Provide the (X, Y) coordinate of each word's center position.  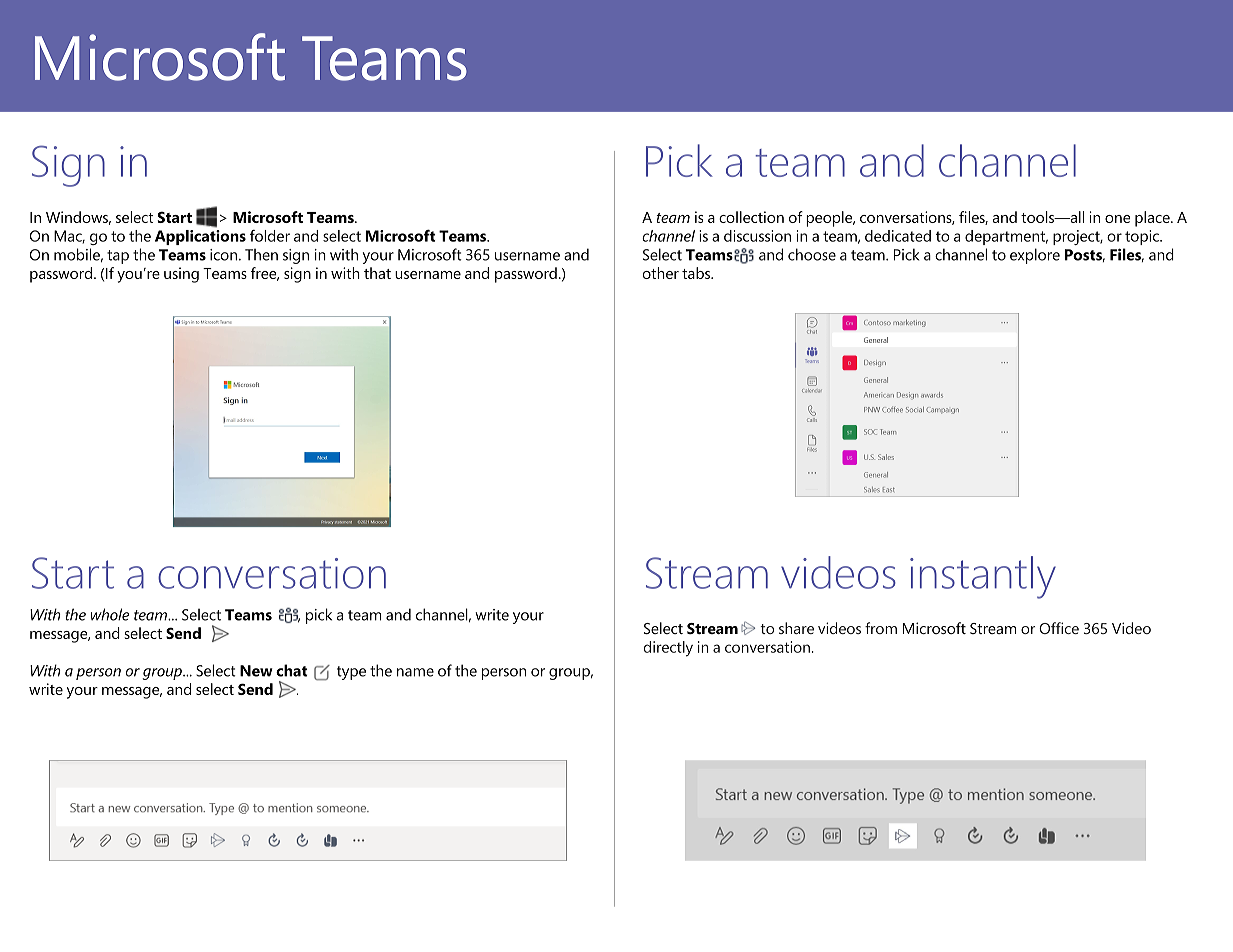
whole (110, 614)
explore (1035, 256)
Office (1059, 628)
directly (668, 649)
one (1118, 219)
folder (270, 236)
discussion (757, 236)
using (181, 275)
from (881, 628)
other (661, 273)
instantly (983, 577)
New (256, 671)
